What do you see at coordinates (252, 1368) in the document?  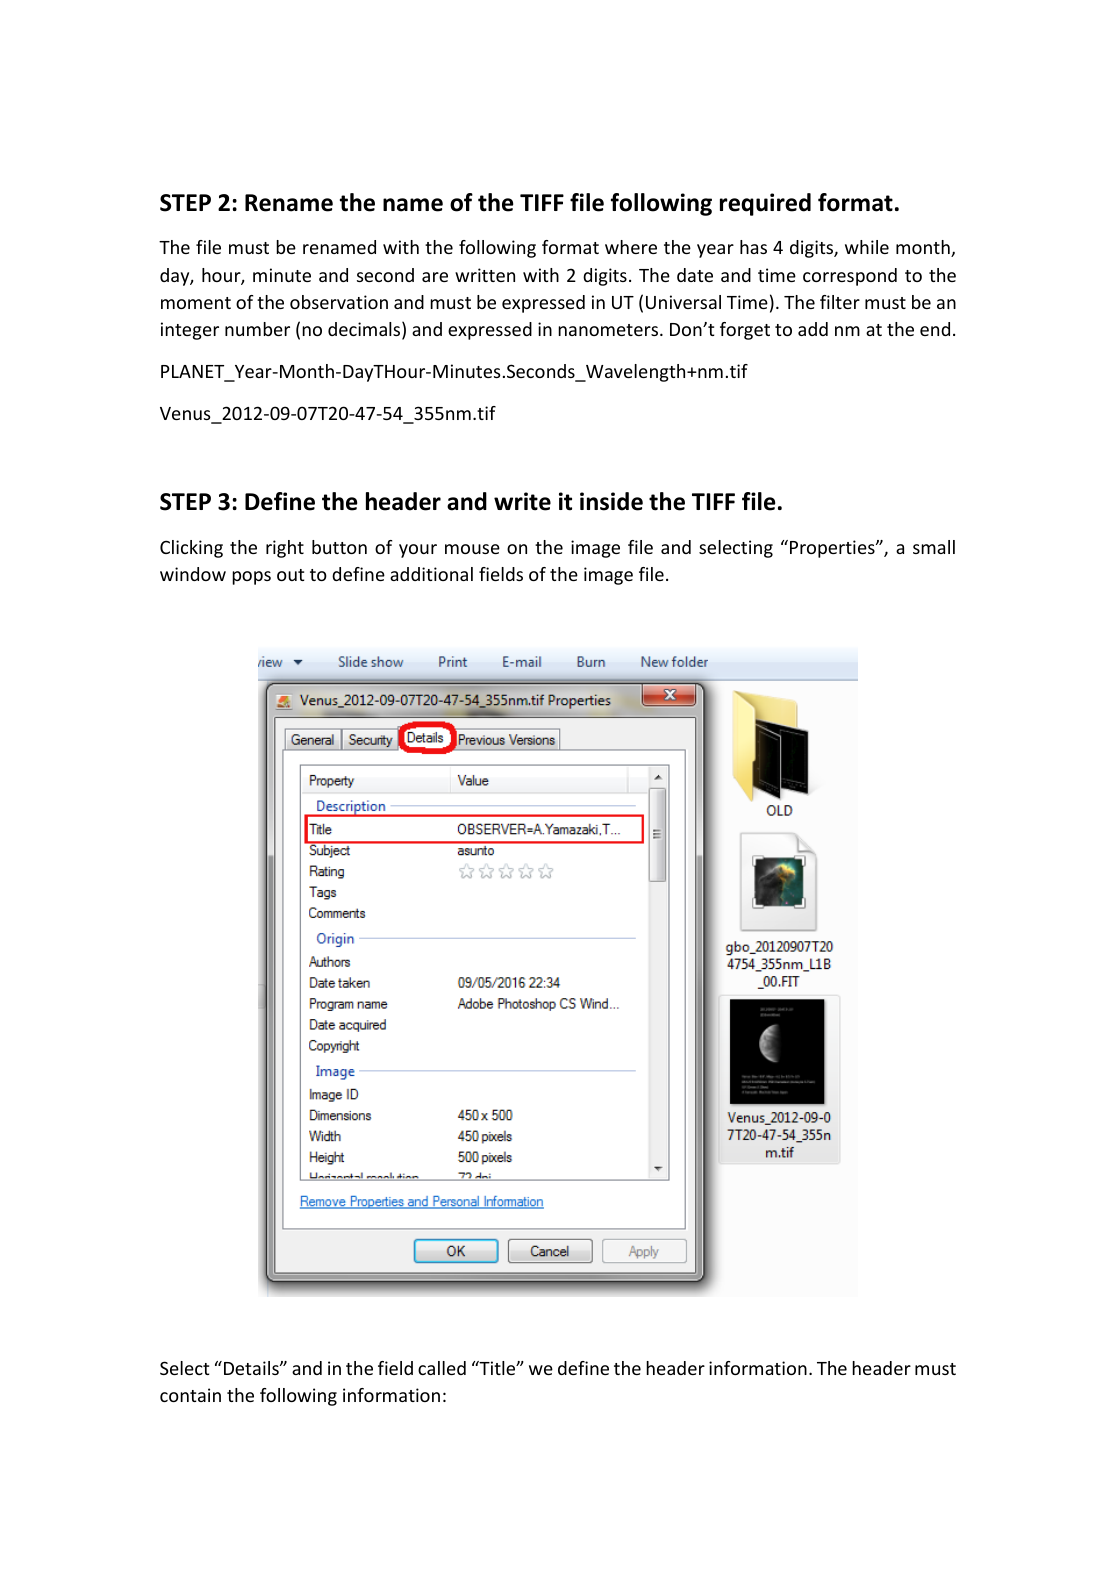 I see `Details` at bounding box center [252, 1368].
